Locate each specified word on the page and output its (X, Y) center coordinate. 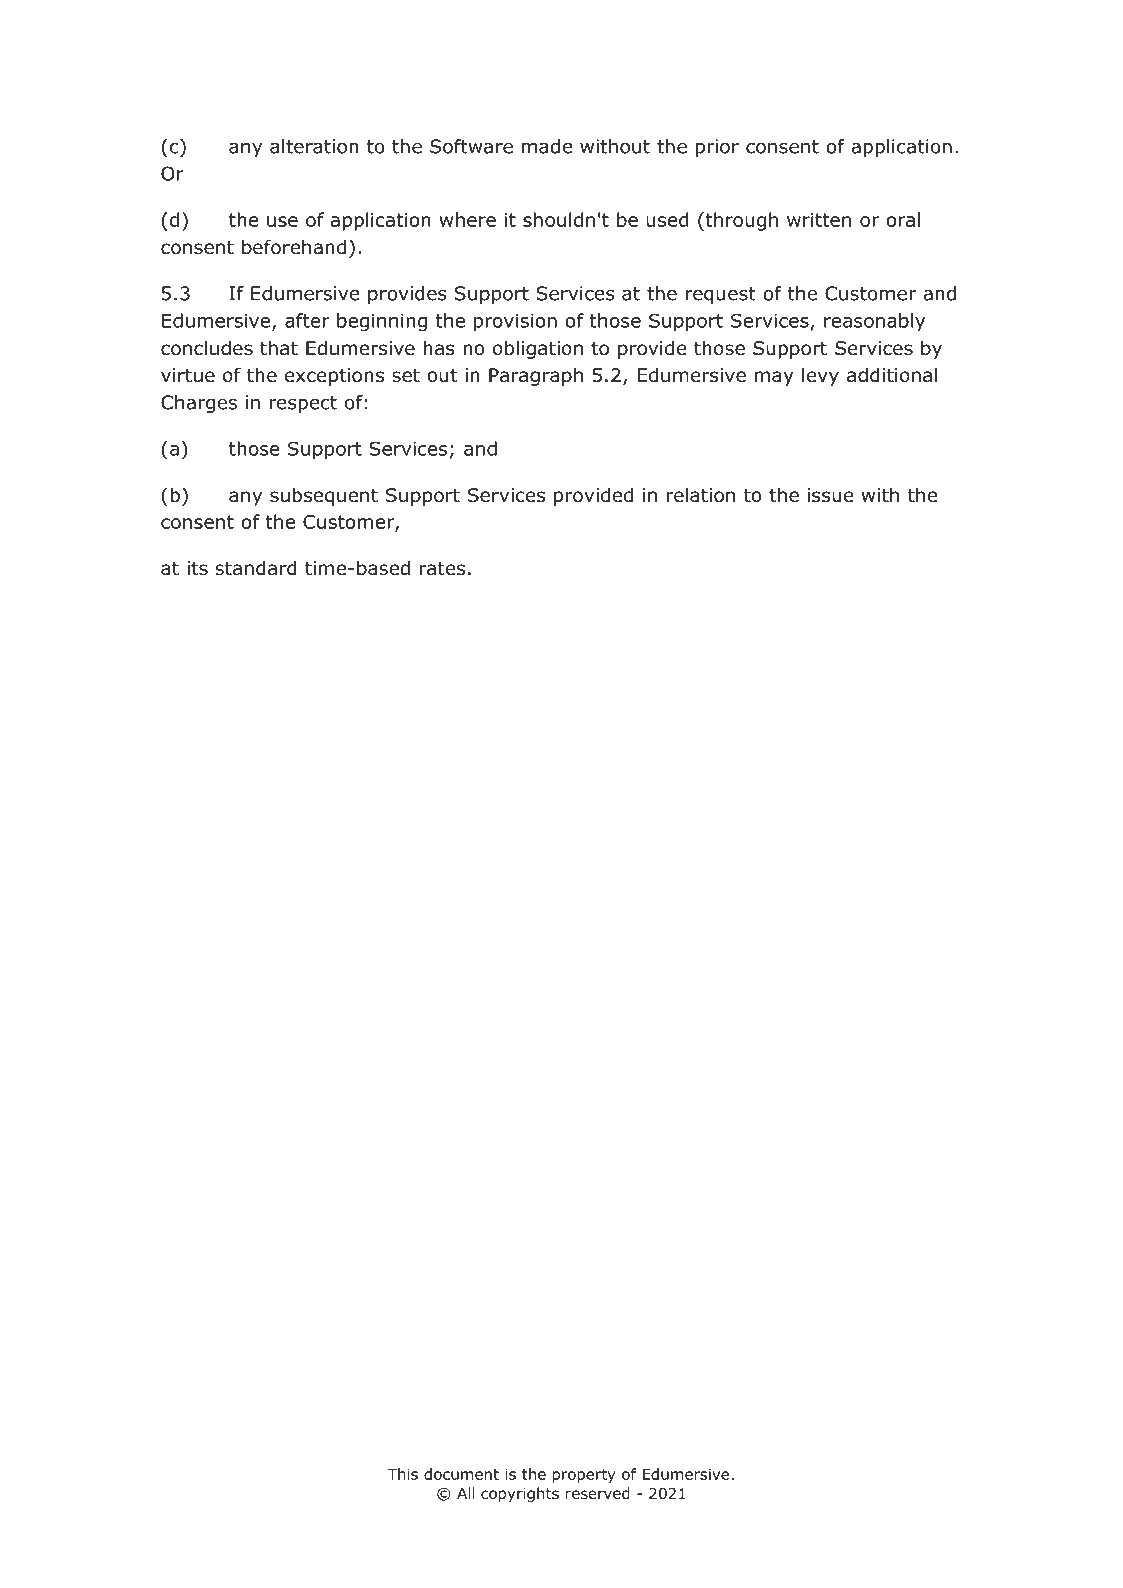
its (197, 568)
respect (303, 404)
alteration (314, 146)
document (461, 1474)
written (819, 220)
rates (442, 569)
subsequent (324, 496)
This (402, 1474)
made (547, 146)
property (584, 1476)
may (774, 378)
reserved (598, 1493)
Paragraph (536, 376)
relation (701, 495)
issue (830, 495)
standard (256, 568)
